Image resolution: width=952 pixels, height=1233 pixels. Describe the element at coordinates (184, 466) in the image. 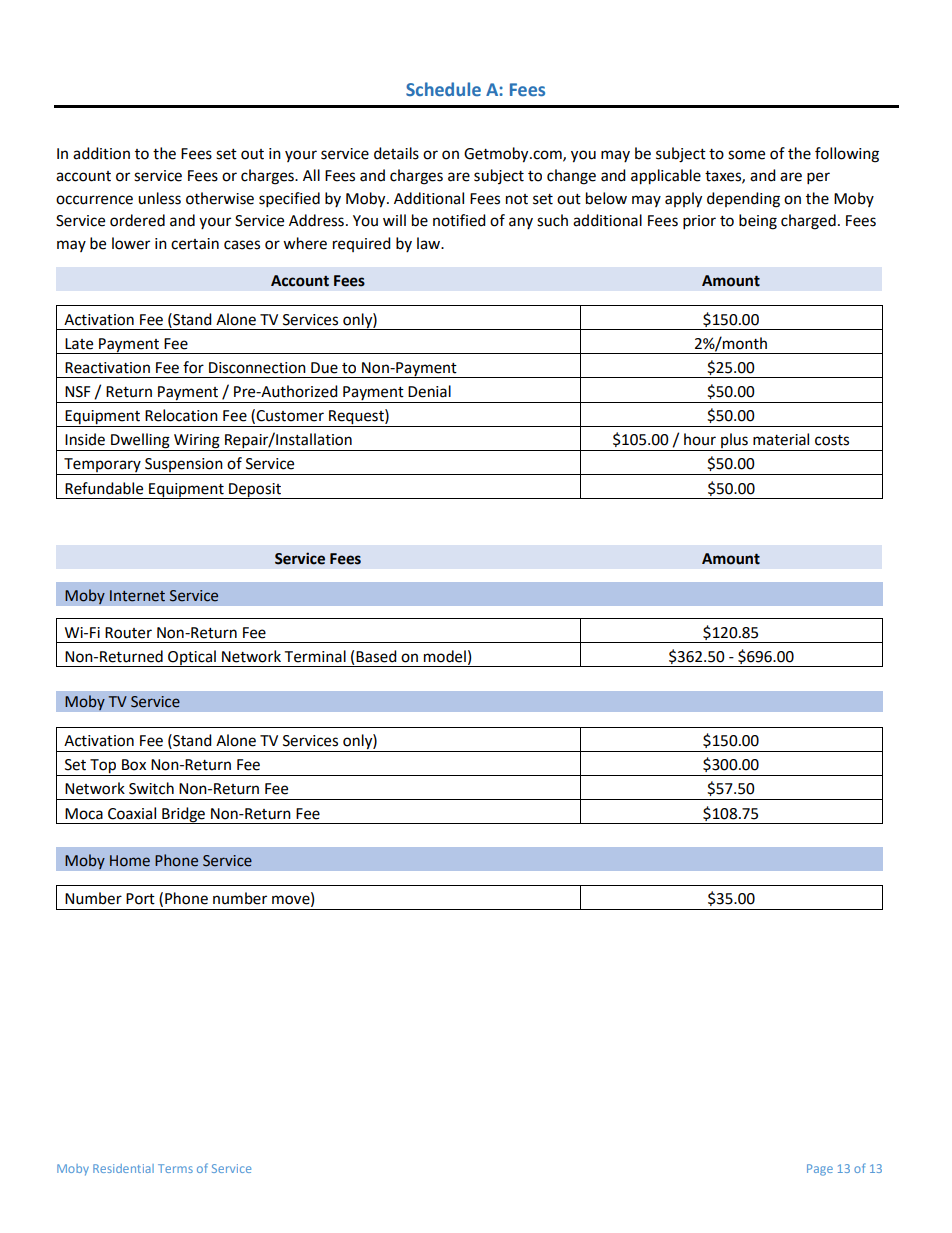

I see `Suspension` at that location.
